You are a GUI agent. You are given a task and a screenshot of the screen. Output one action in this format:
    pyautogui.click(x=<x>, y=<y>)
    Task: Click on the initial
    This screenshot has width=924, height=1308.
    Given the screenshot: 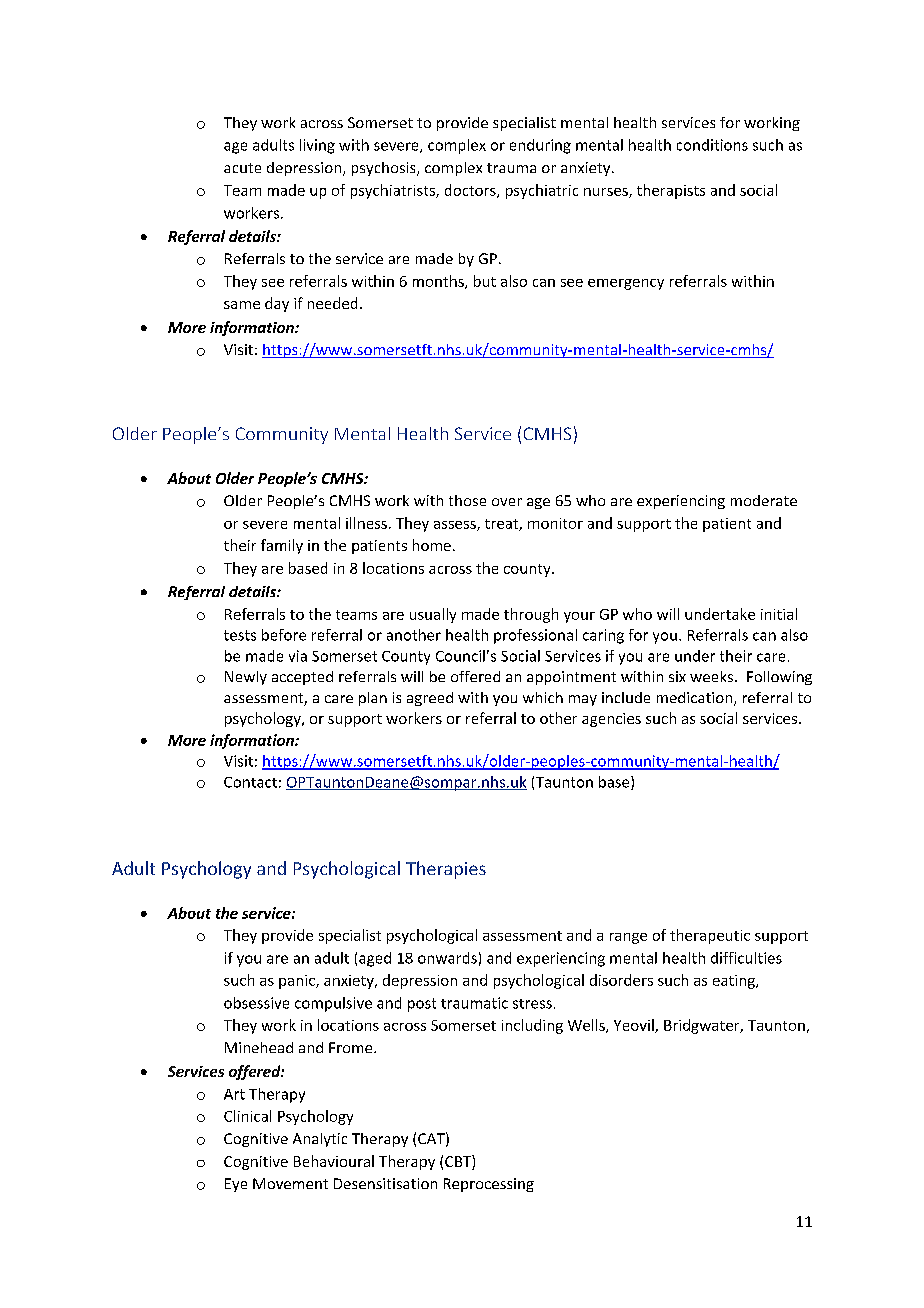 What is the action you would take?
    pyautogui.click(x=779, y=614)
